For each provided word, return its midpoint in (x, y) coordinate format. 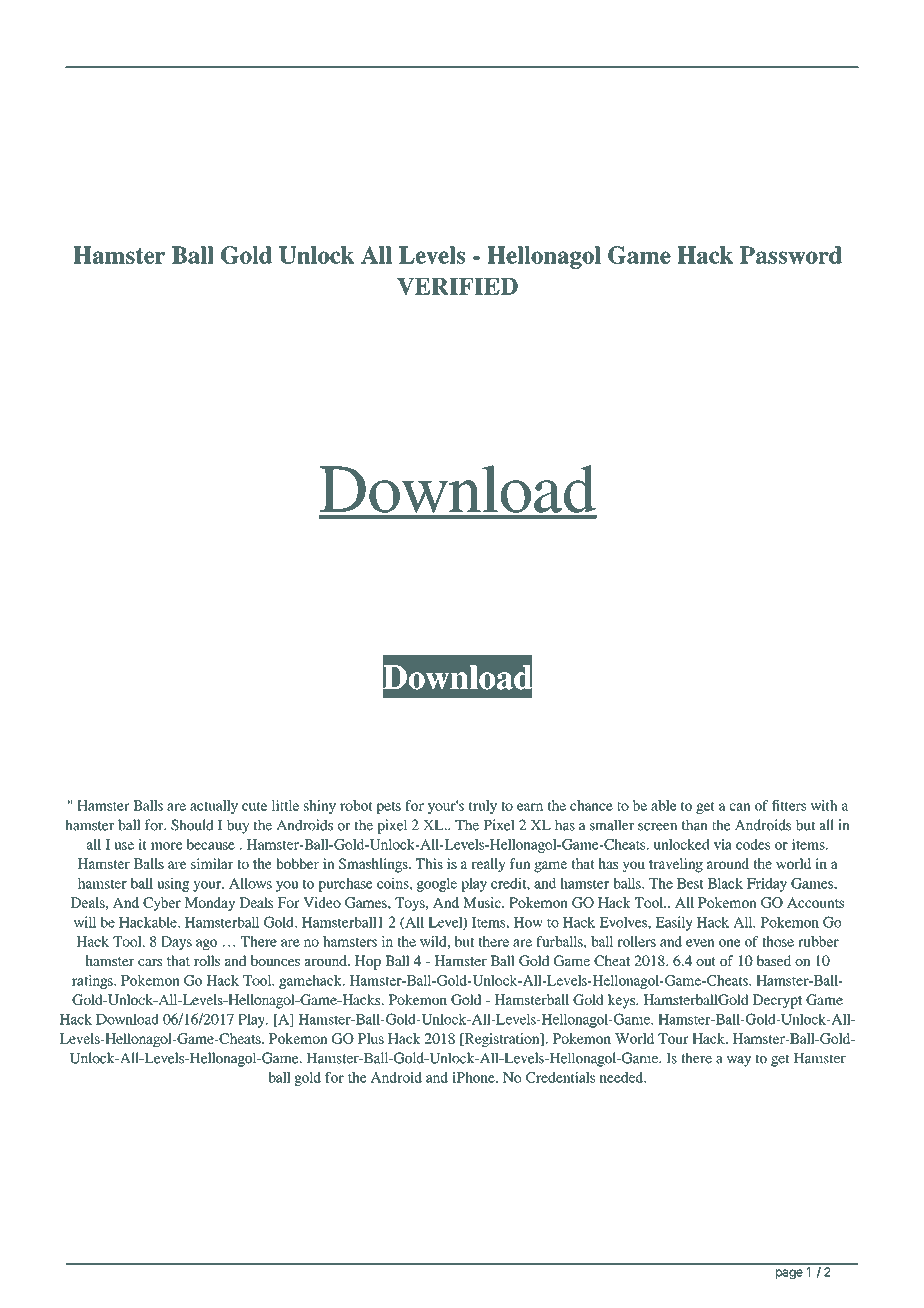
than (695, 825)
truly (483, 807)
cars (150, 962)
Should (192, 825)
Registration (502, 1040)
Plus (371, 1038)
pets (388, 808)
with (823, 805)
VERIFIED (457, 286)
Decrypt (777, 1001)
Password (791, 255)
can (740, 807)
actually (214, 807)
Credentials (560, 1077)
